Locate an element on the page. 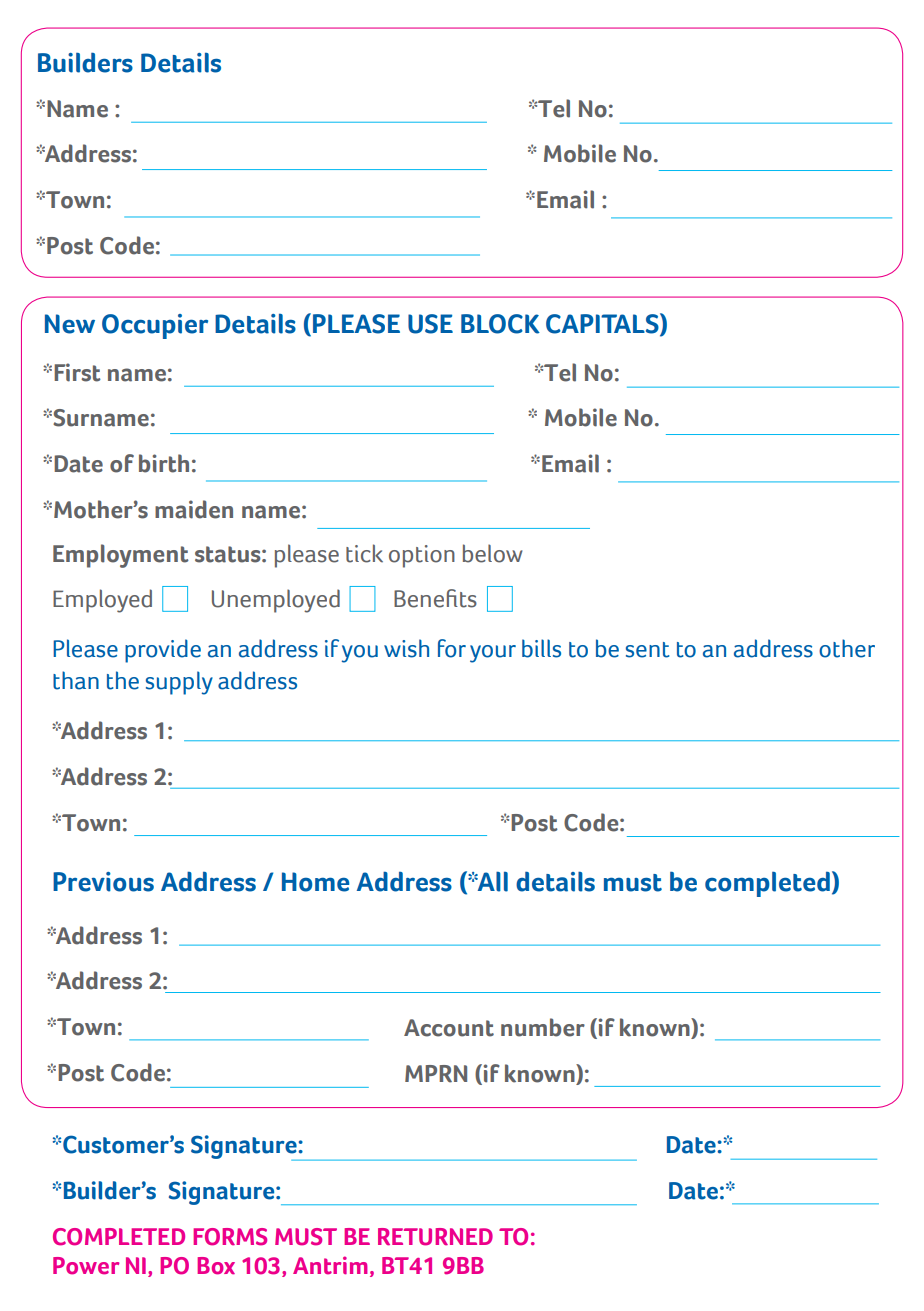  Previous is located at coordinates (103, 882).
